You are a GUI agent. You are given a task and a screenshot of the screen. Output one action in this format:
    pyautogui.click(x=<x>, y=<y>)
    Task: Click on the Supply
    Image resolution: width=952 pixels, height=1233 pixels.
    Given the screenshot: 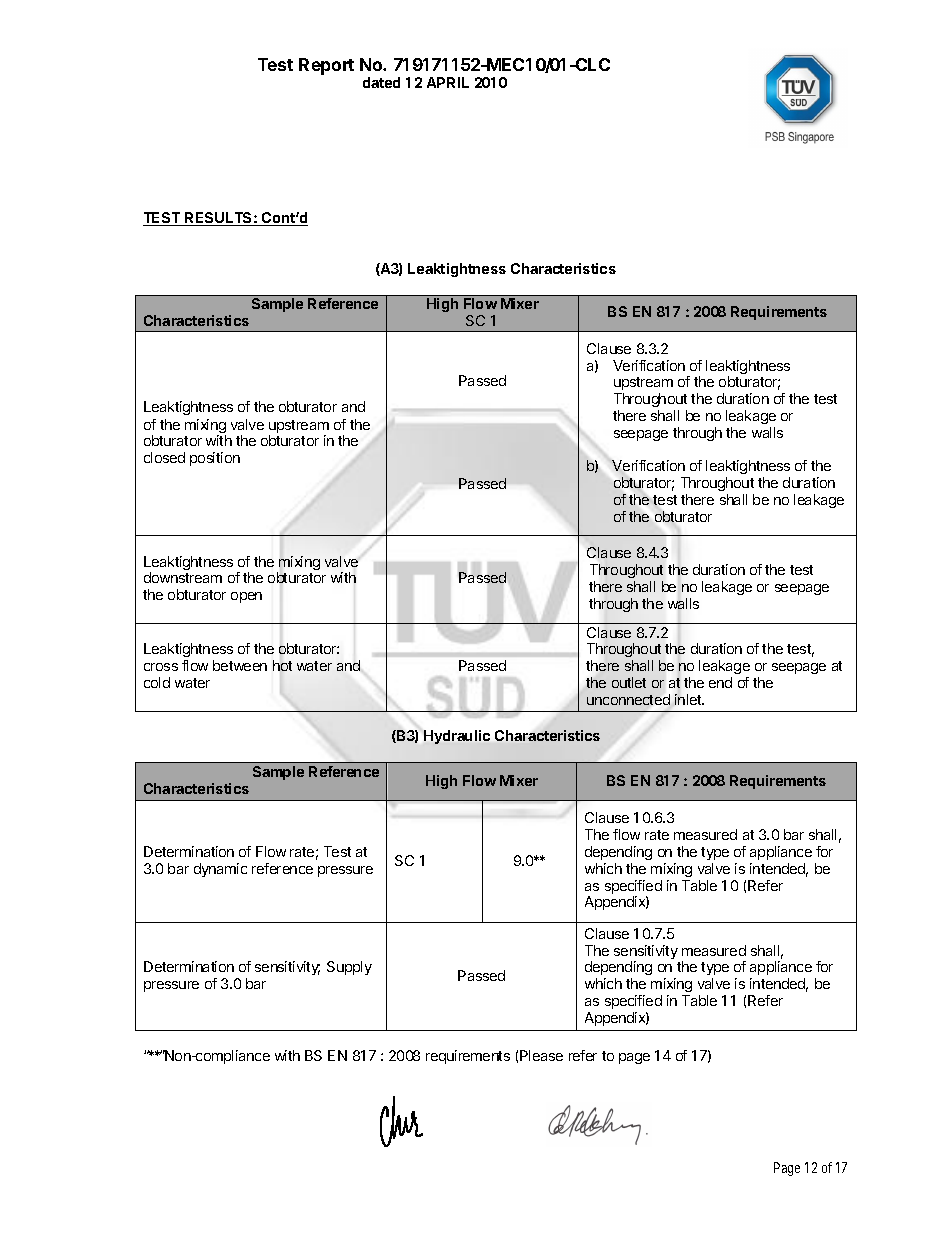 What is the action you would take?
    pyautogui.click(x=349, y=968)
